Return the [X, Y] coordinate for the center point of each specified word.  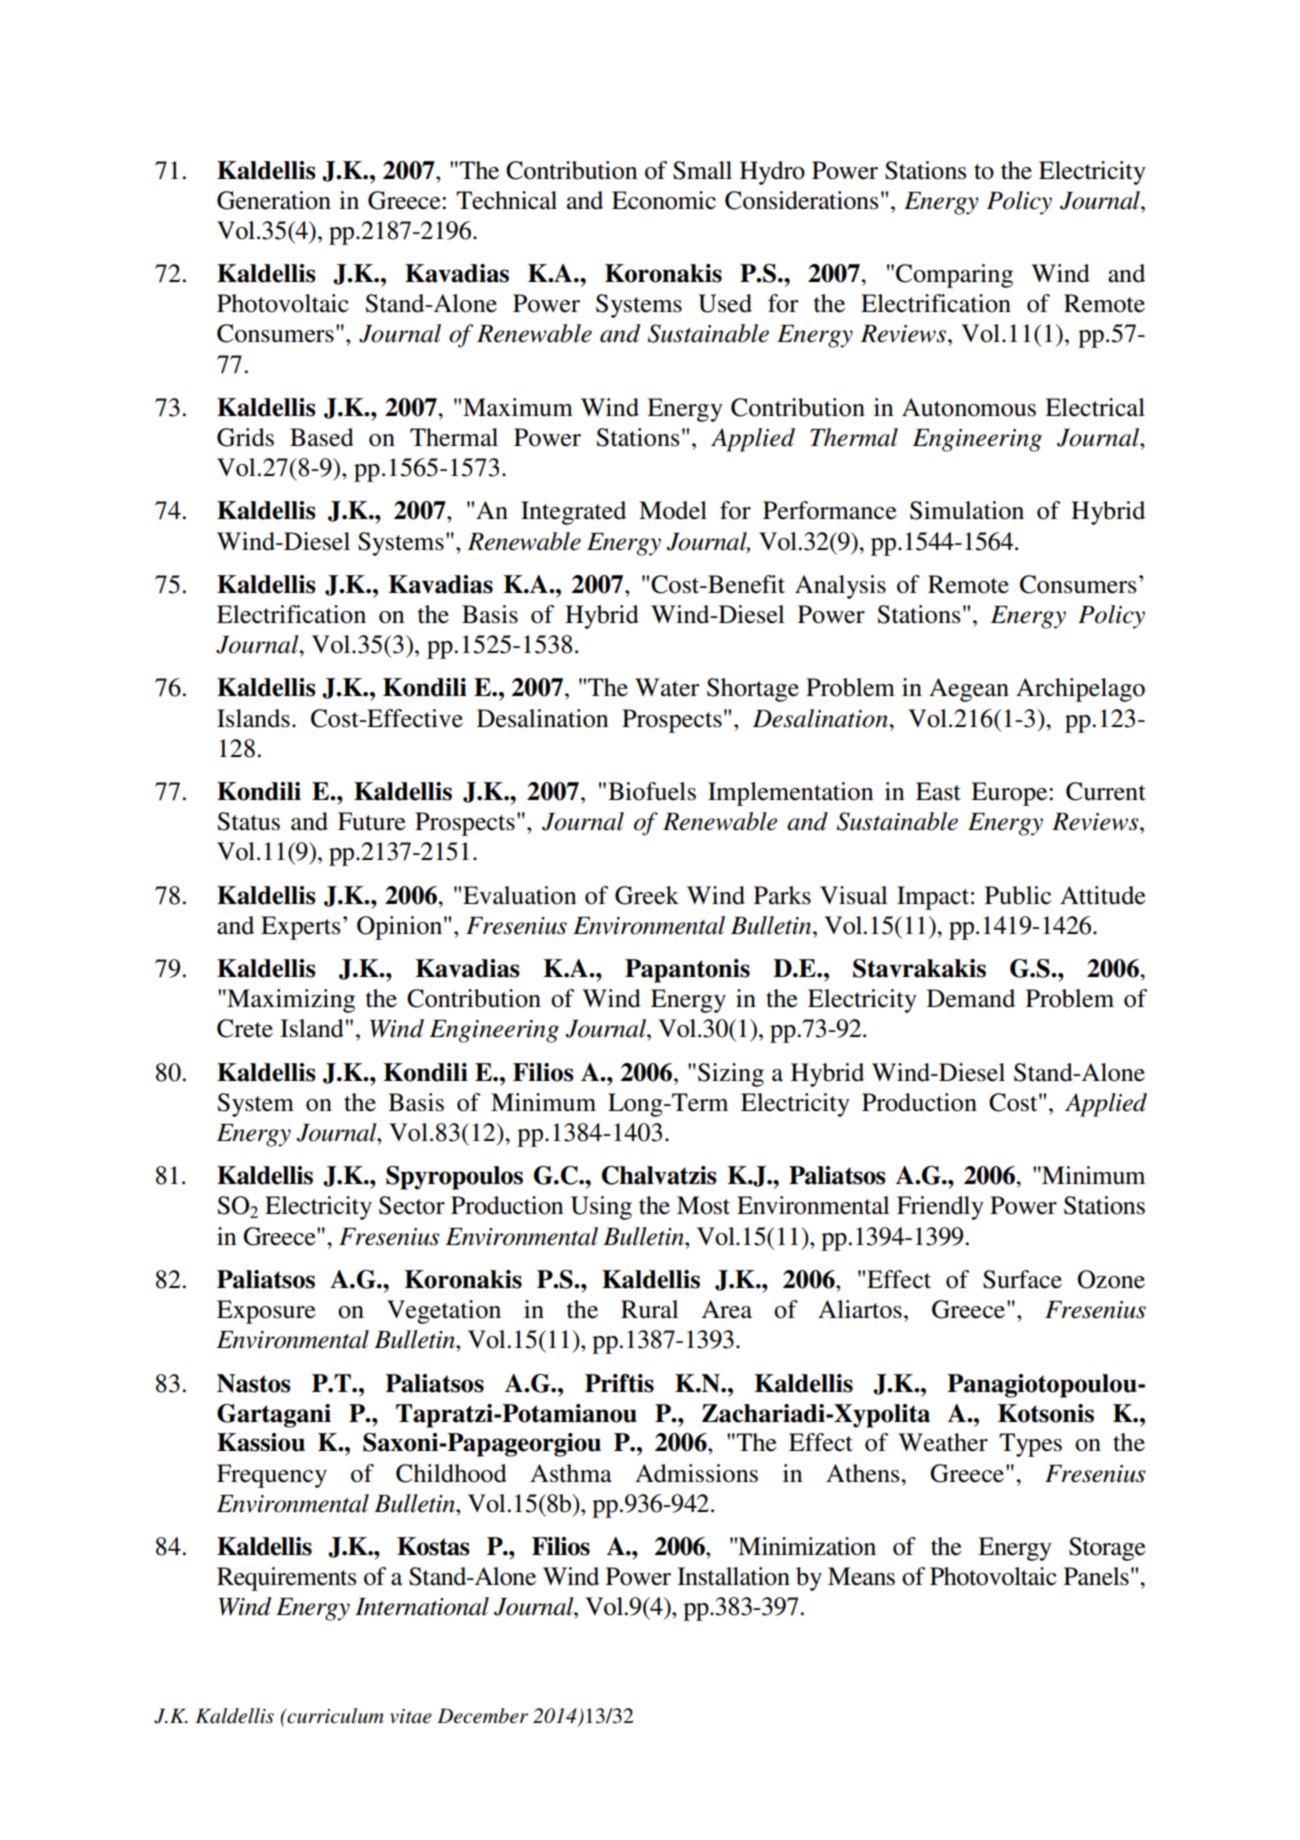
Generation [274, 200]
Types [1030, 1445]
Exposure [266, 1312]
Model [673, 510]
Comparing [954, 276]
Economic [664, 200]
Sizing [731, 1075]
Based [322, 437]
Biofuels [652, 791]
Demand [971, 998]
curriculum [334, 1716]
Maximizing [290, 1001]
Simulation [967, 510]
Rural [650, 1309]
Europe [1010, 794]
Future [372, 821]
